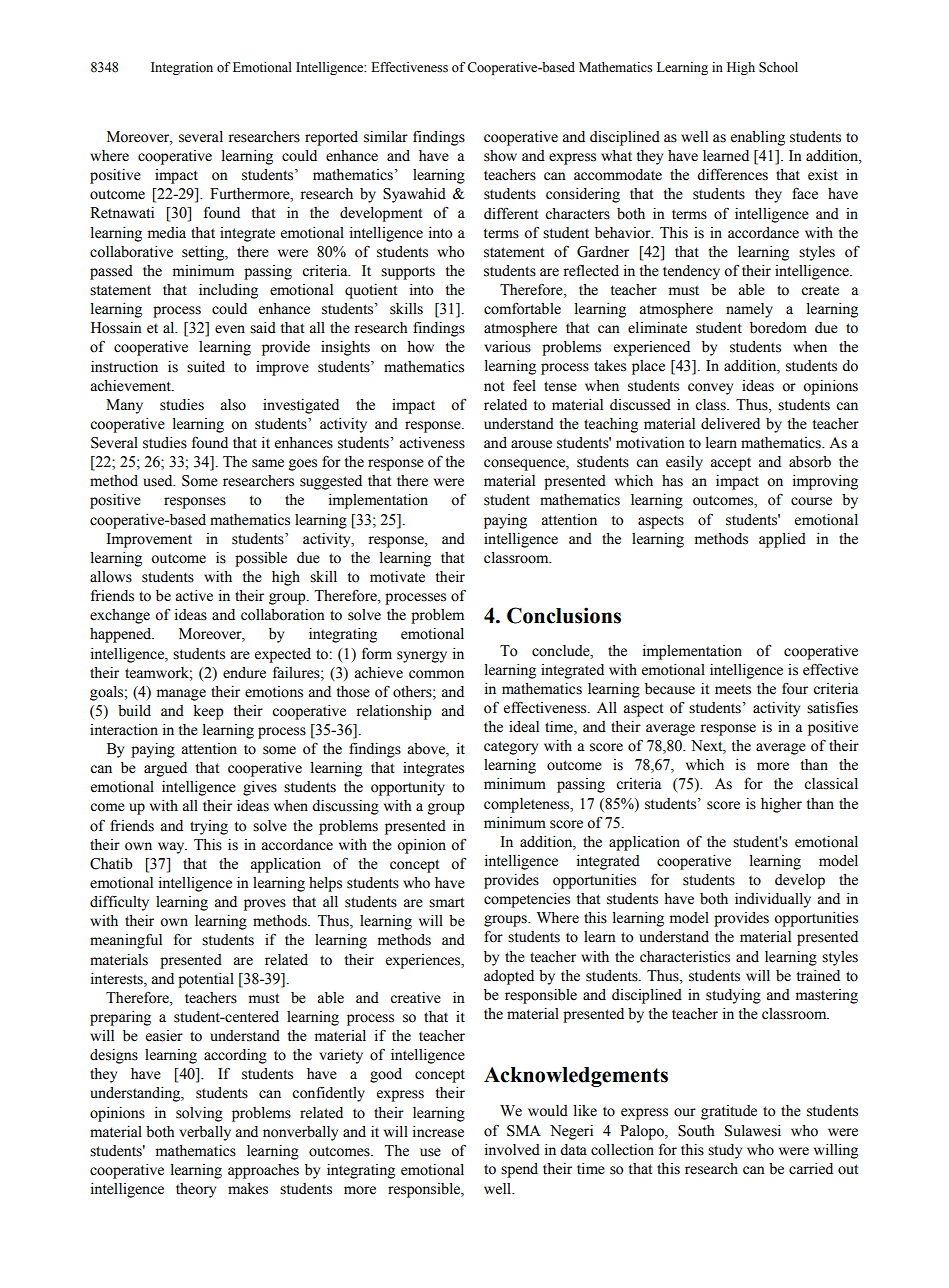 The height and width of the screenshot is (1288, 949). What do you see at coordinates (172, 848) in the screenshot?
I see `way` at bounding box center [172, 848].
